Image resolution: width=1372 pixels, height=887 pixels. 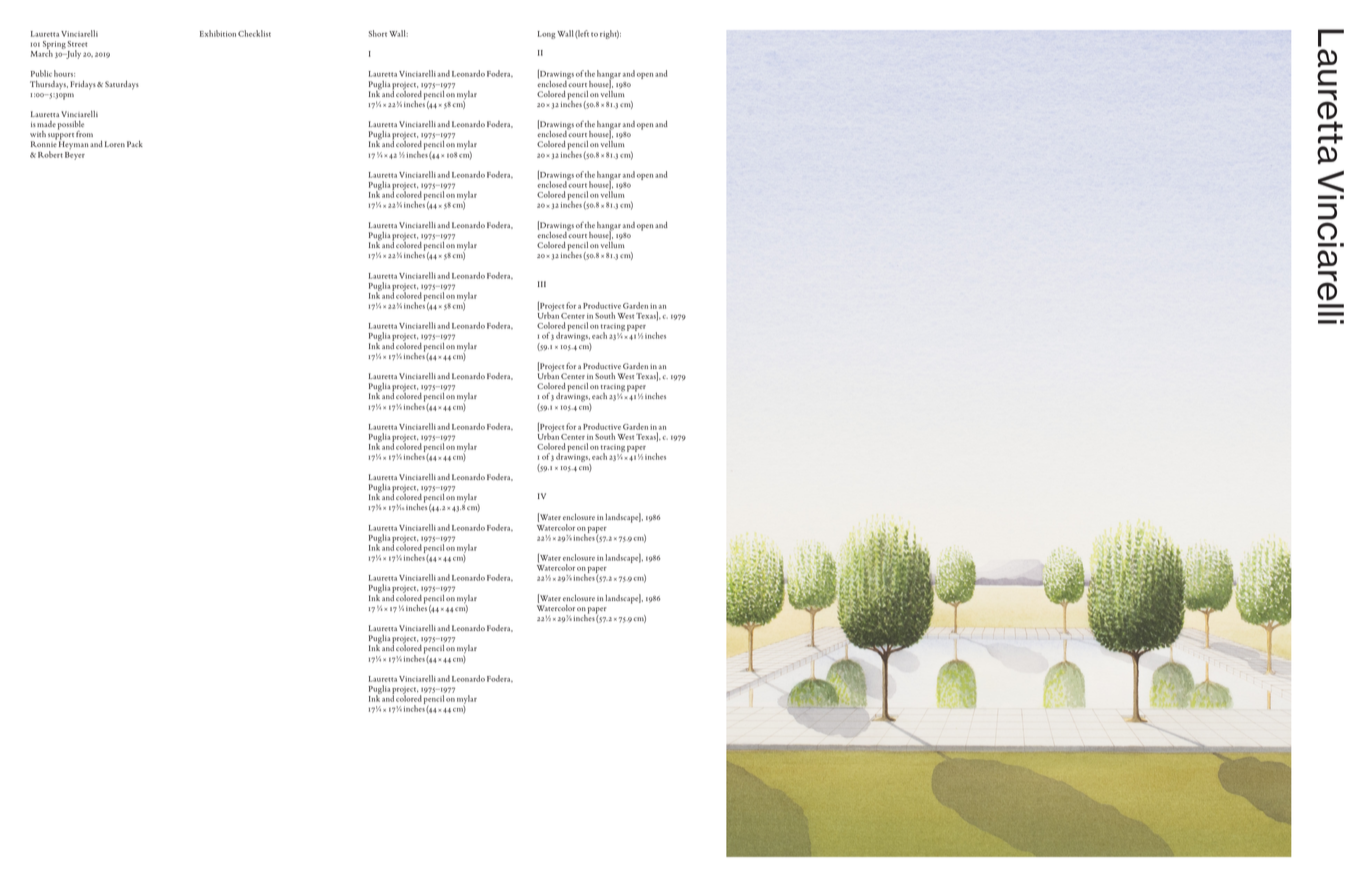 I want to click on Long, so click(x=547, y=35).
